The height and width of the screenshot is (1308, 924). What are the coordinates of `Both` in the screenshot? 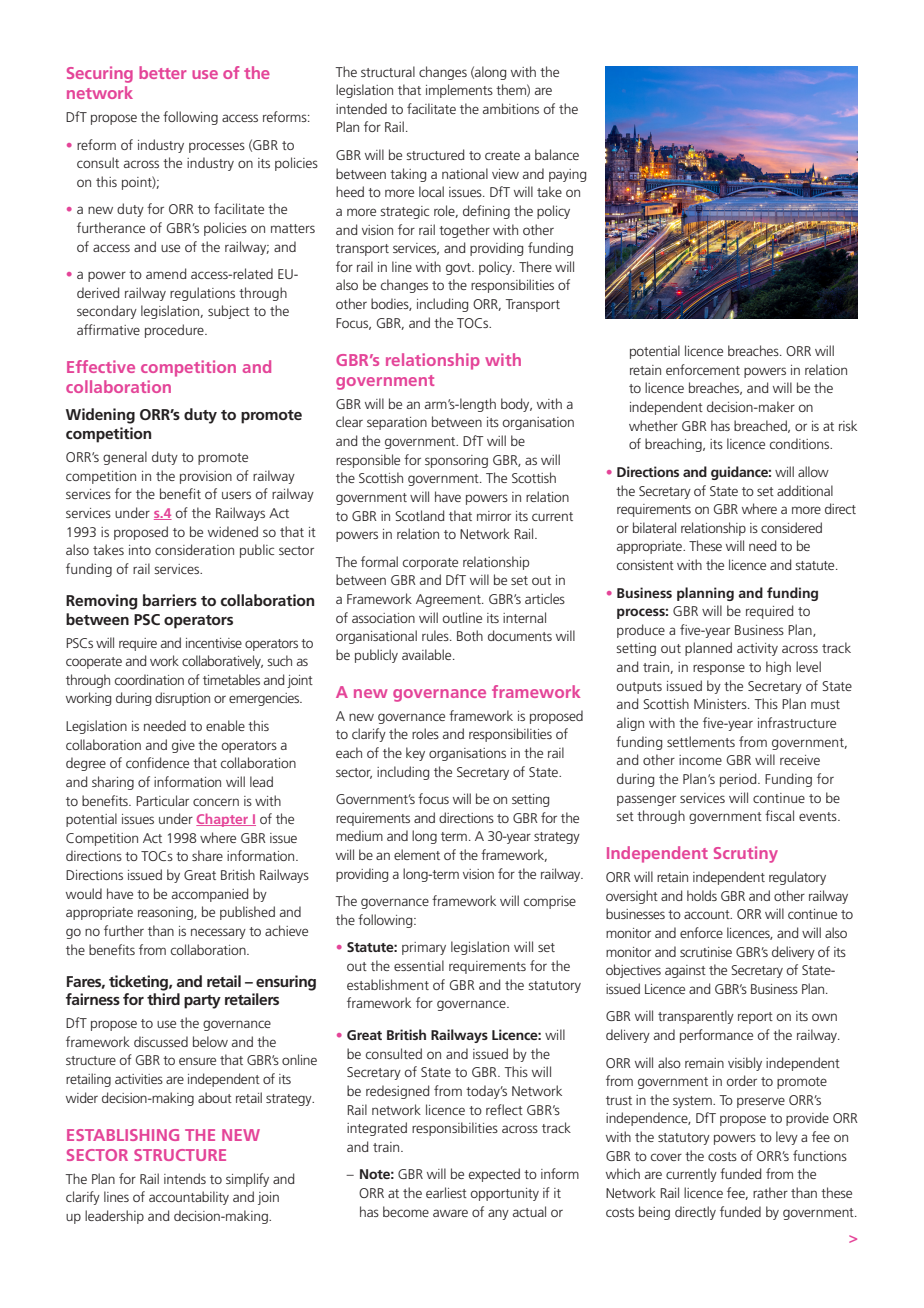 It's located at (470, 635).
